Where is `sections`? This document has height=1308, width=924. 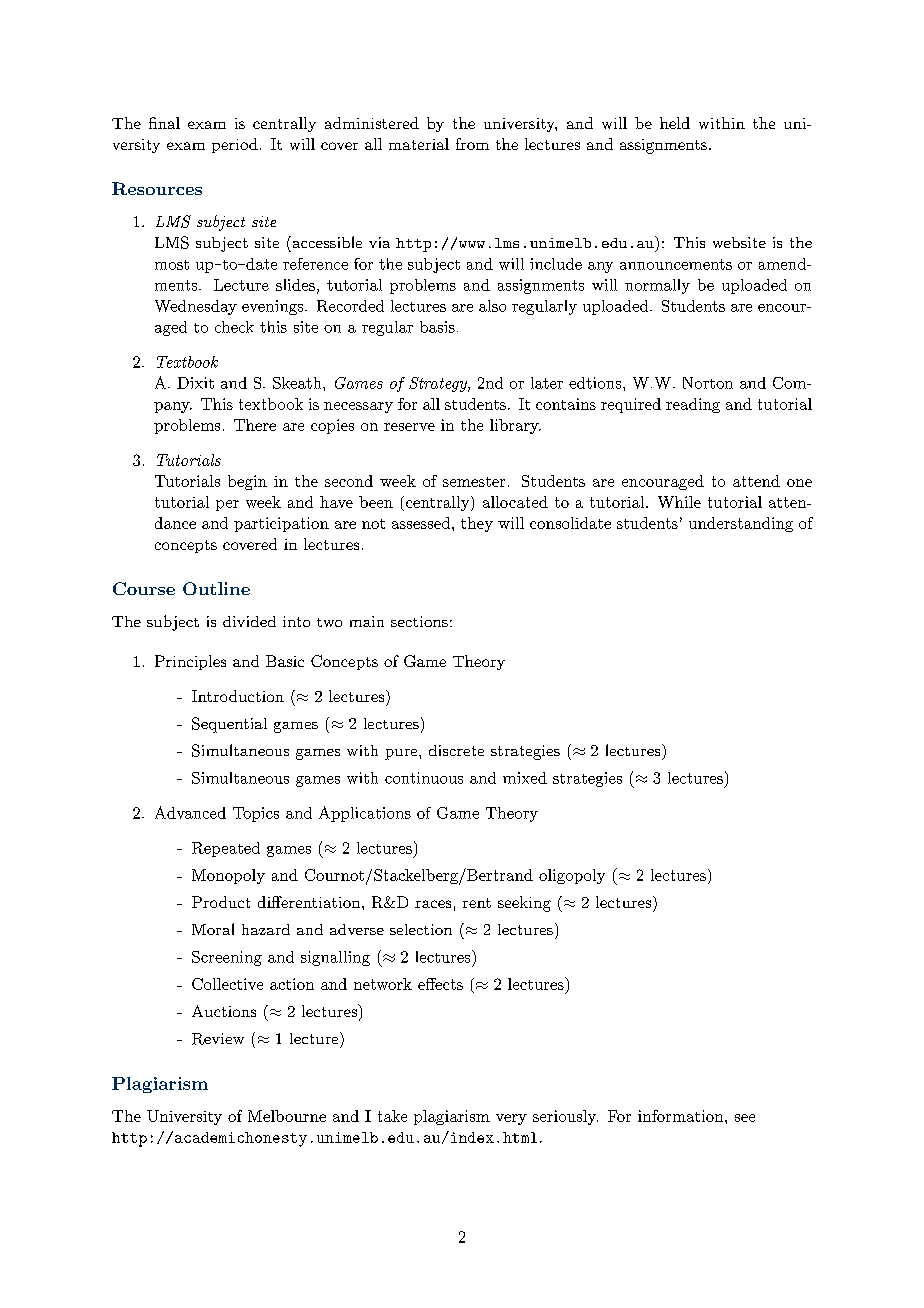 sections is located at coordinates (419, 621).
